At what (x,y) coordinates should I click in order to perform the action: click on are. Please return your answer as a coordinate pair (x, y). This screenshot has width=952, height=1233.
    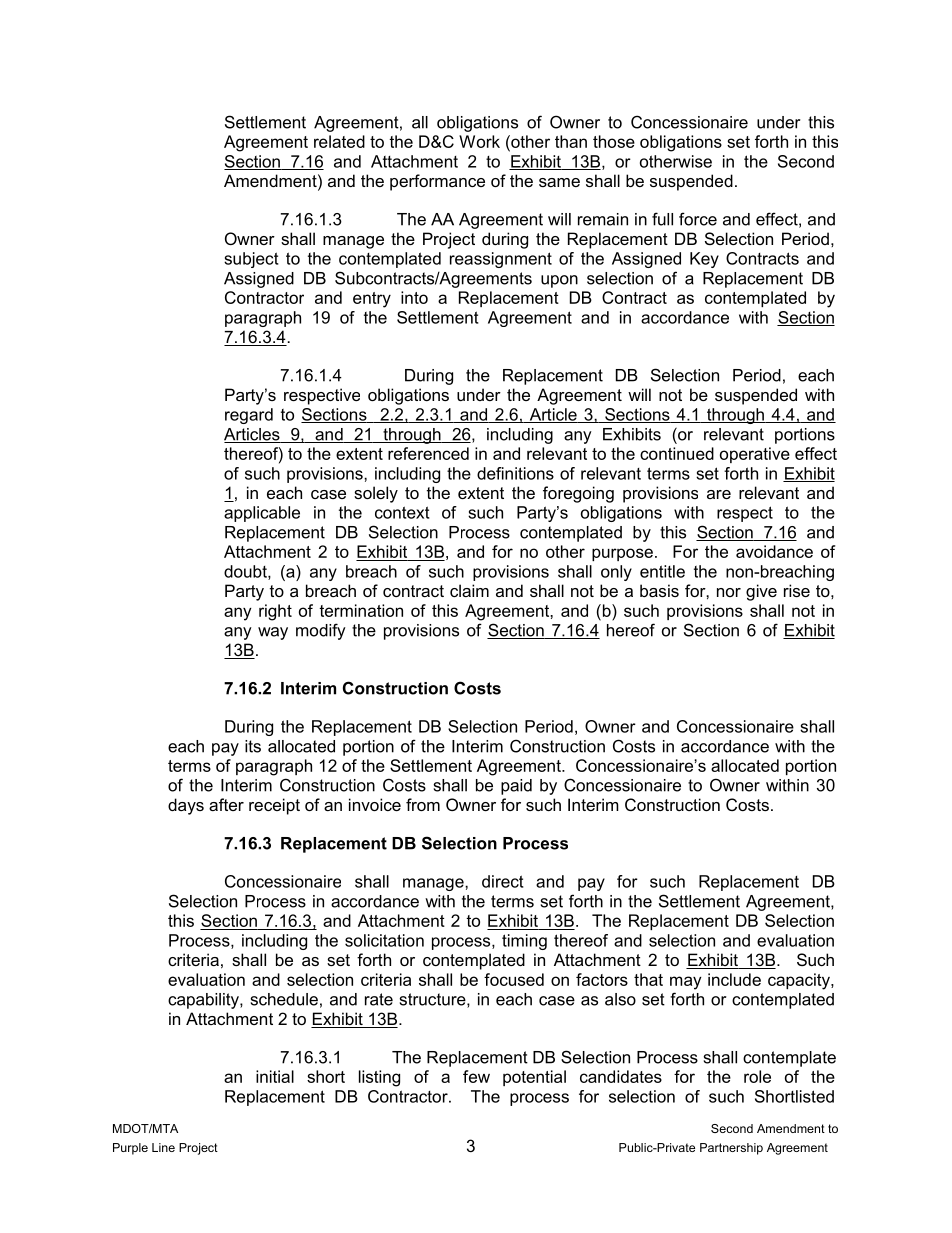
    Looking at the image, I should click on (719, 494).
